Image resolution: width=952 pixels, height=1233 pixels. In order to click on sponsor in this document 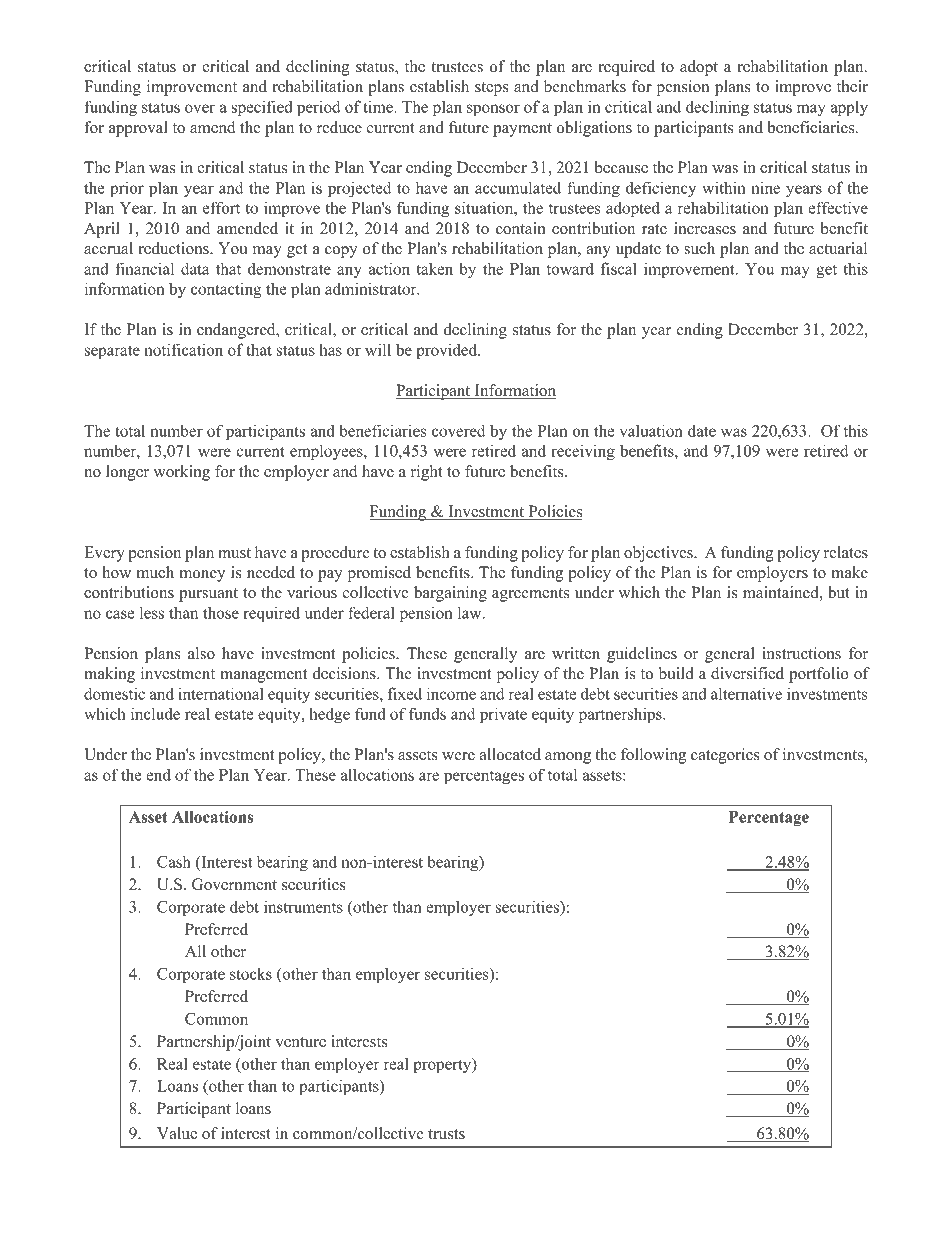, I will do `click(493, 110)`.
